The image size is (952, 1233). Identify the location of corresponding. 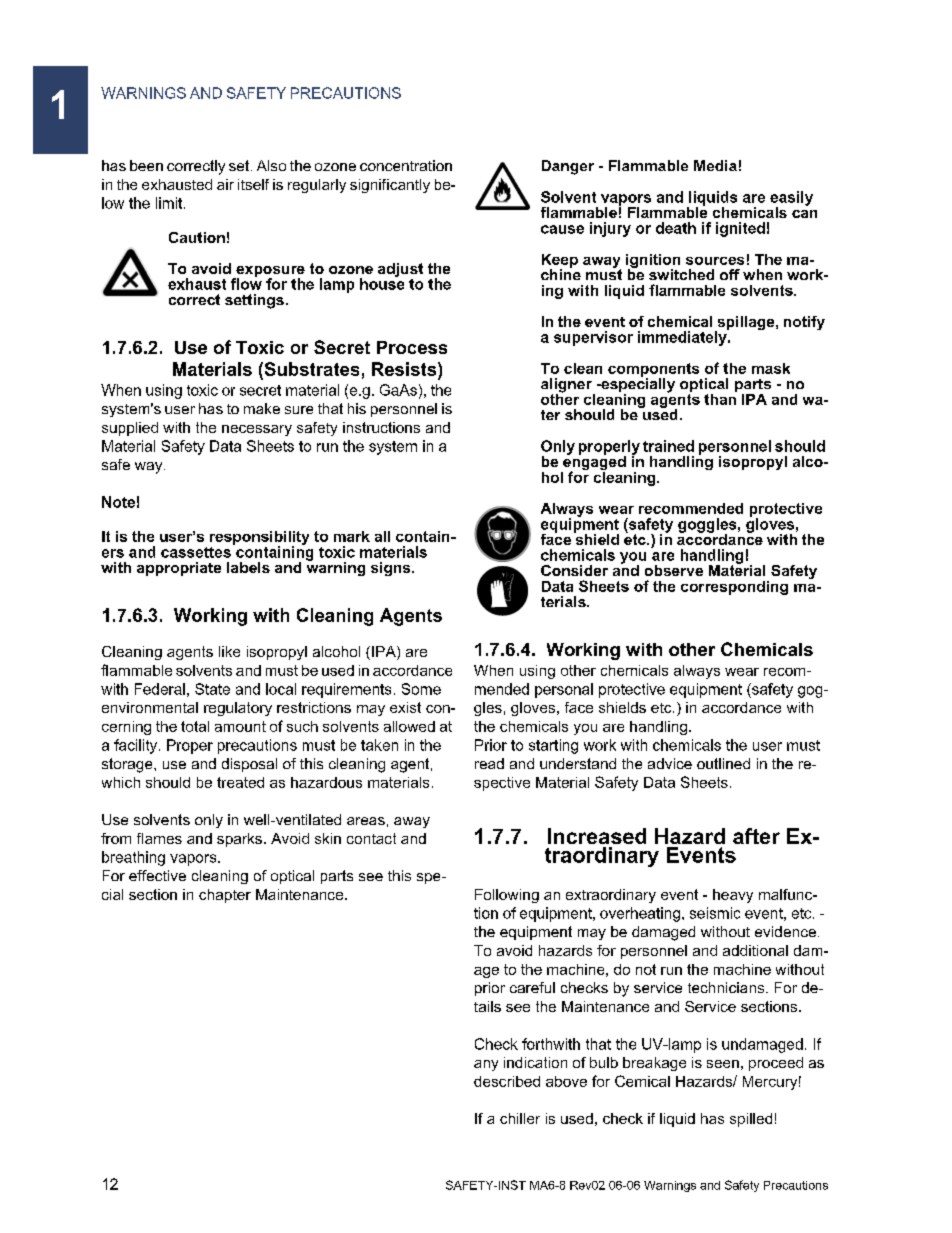
(734, 588).
